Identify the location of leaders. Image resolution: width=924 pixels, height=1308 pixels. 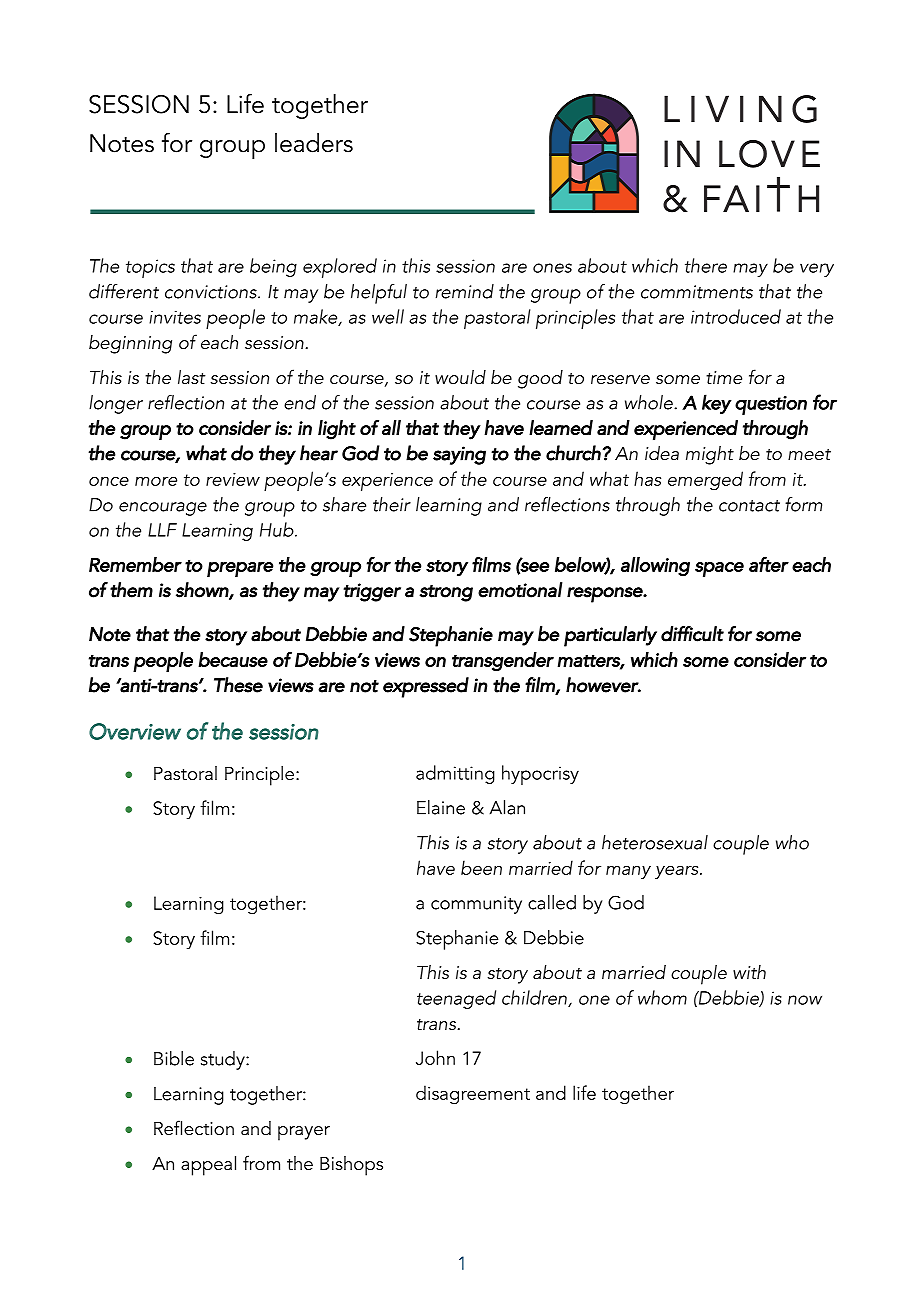
(314, 143).
